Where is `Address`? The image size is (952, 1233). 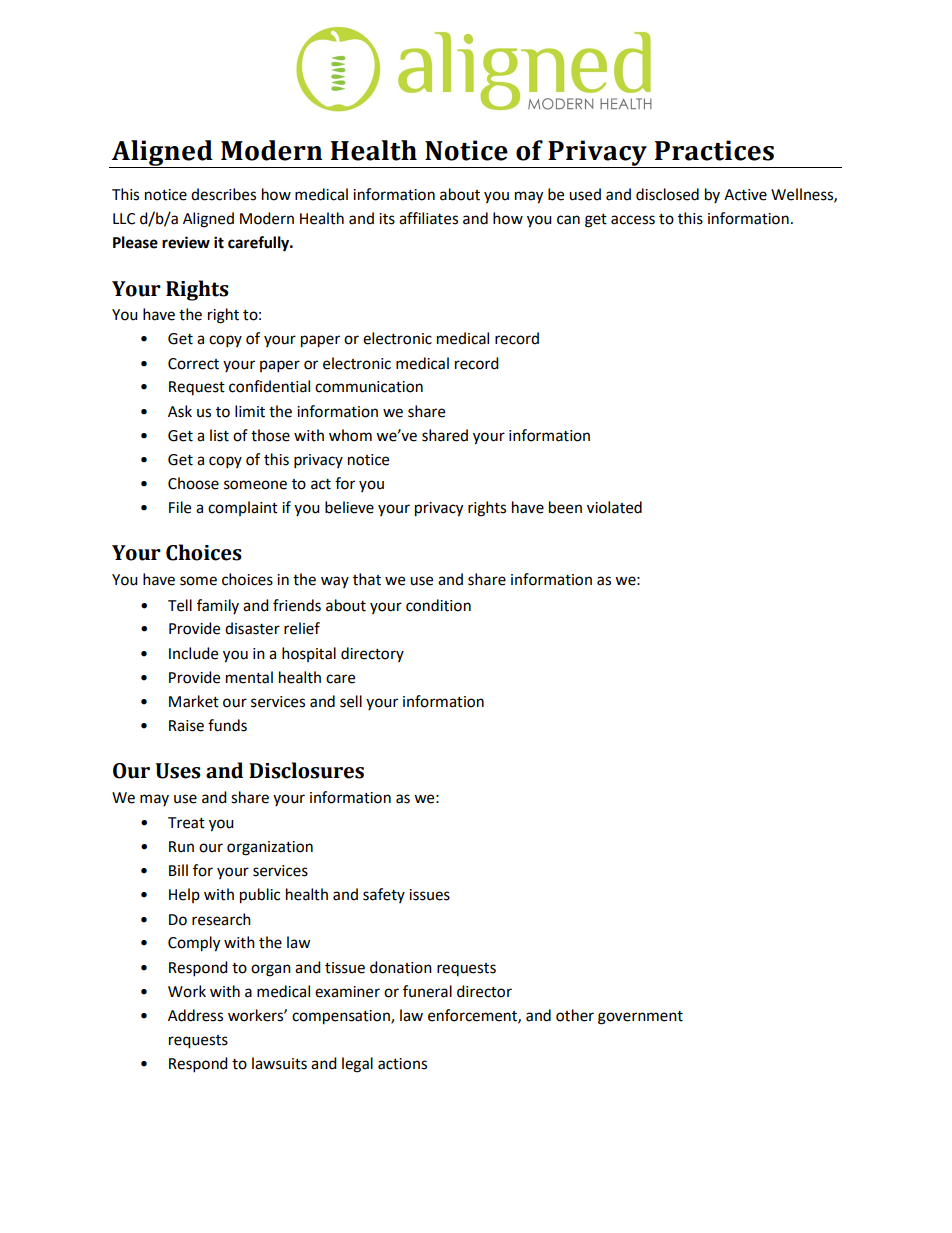 Address is located at coordinates (195, 1015).
